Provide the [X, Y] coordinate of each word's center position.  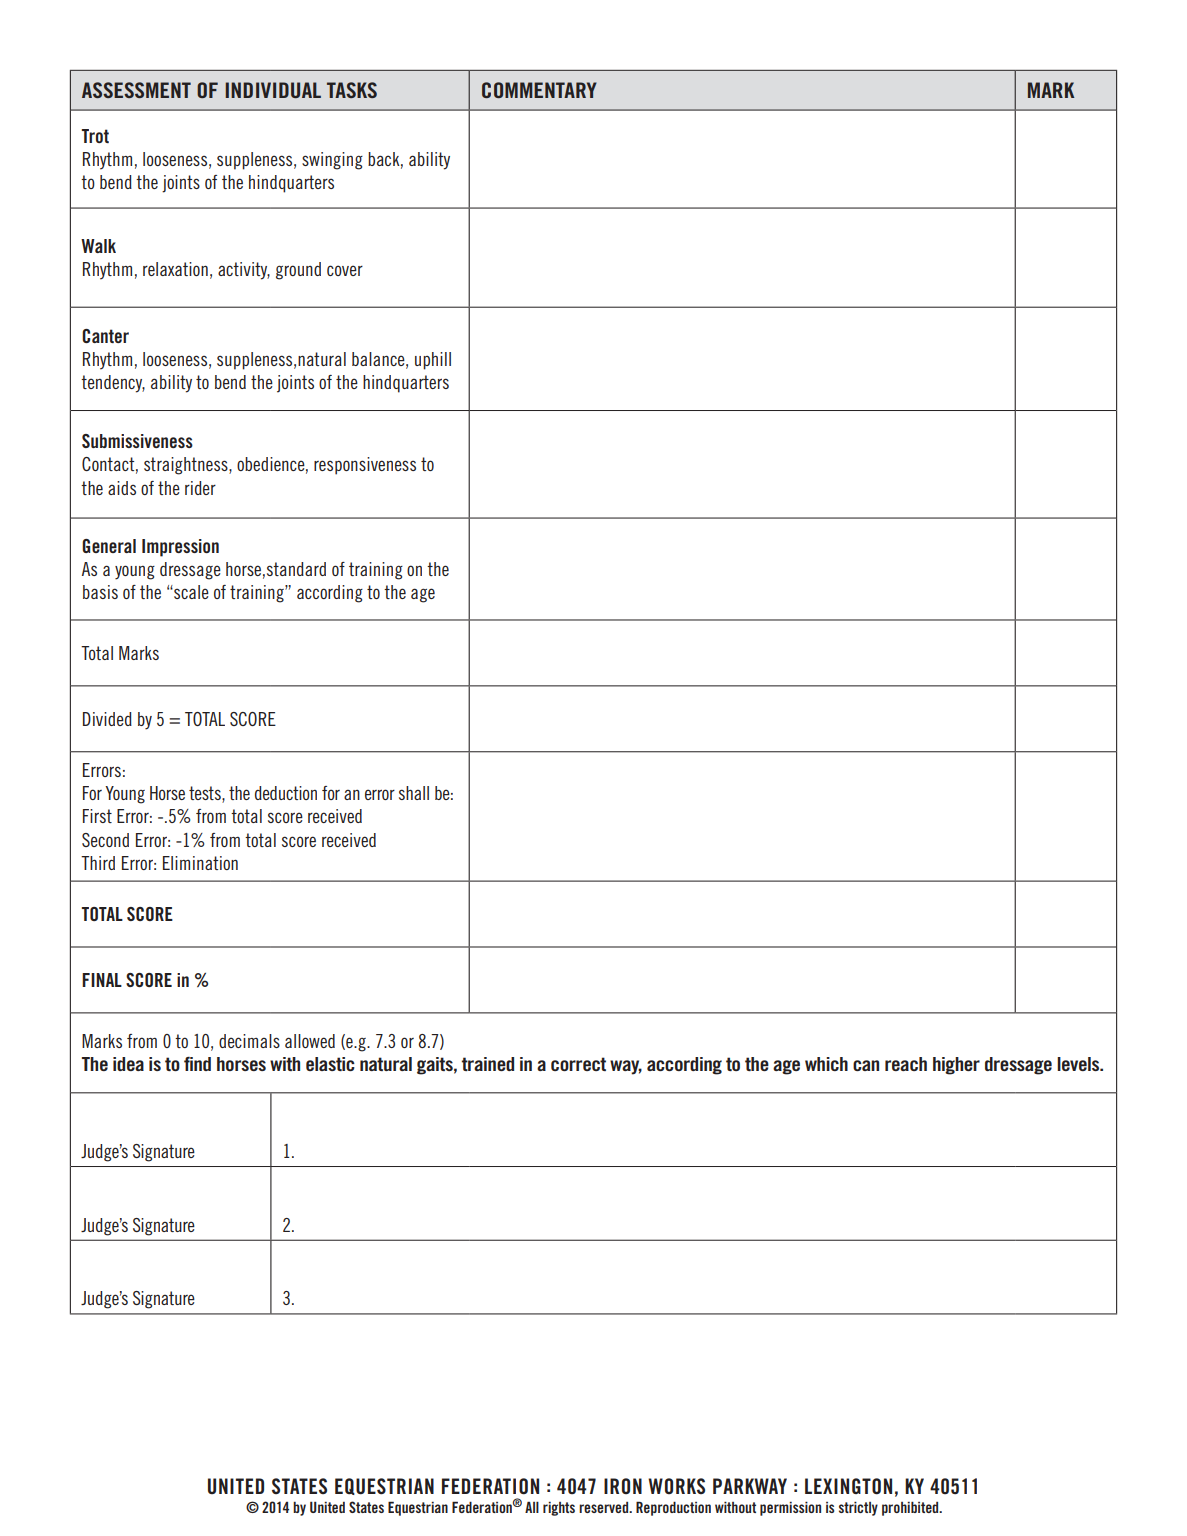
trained [487, 1064]
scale [190, 592]
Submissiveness [137, 441]
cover [345, 270]
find [197, 1064]
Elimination [200, 863]
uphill [433, 361]
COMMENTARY [539, 90]
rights [559, 1509]
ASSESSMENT [136, 90]
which [826, 1064]
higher [956, 1066]
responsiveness [365, 466]
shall [414, 793]
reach [906, 1064]
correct [578, 1064]
